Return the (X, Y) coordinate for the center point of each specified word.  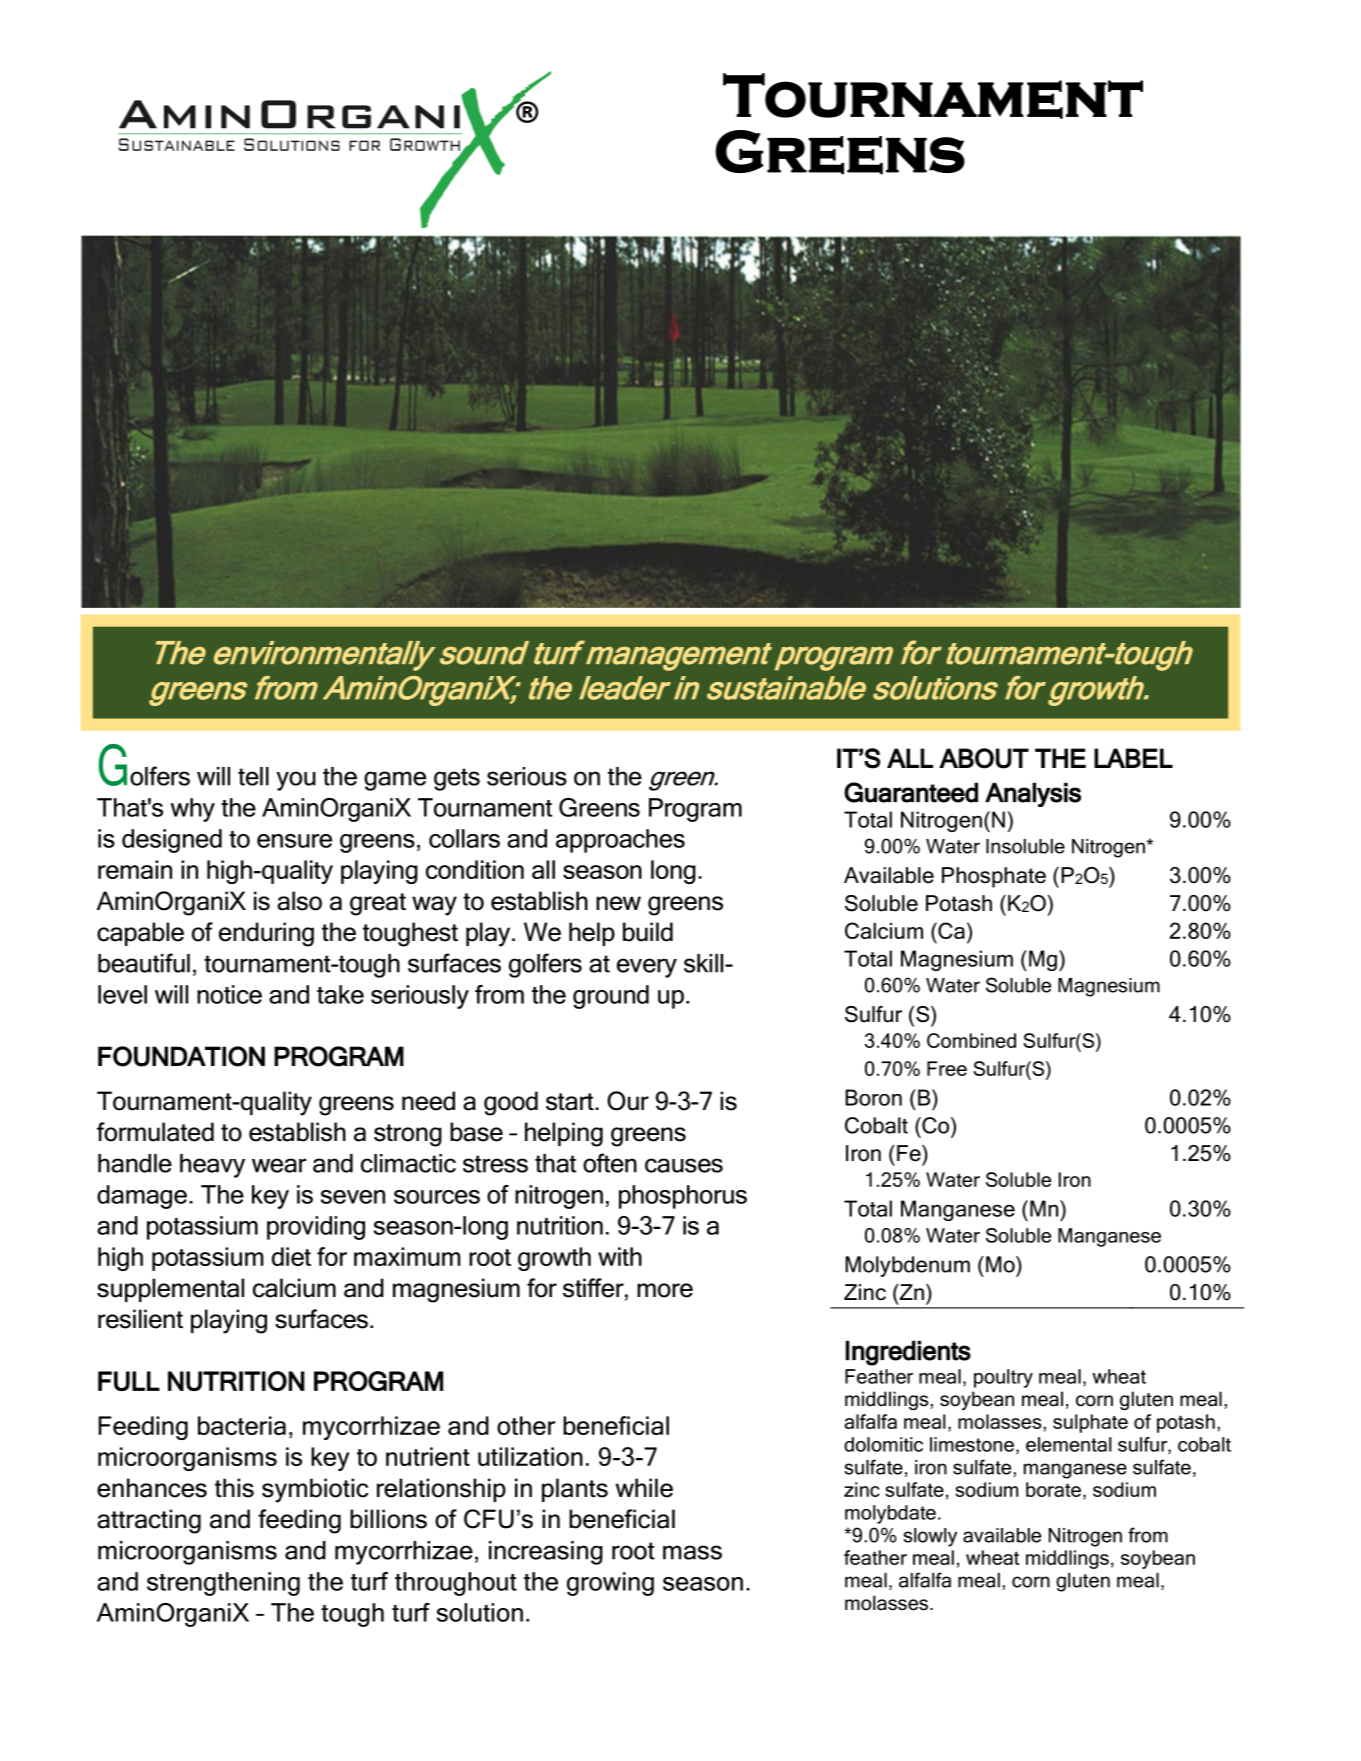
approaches (620, 841)
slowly (930, 1537)
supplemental (170, 1290)
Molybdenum (907, 1266)
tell (253, 776)
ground (611, 997)
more (665, 1290)
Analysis (1033, 794)
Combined (971, 1040)
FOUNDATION (181, 1056)
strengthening (223, 1584)
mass (692, 1552)
